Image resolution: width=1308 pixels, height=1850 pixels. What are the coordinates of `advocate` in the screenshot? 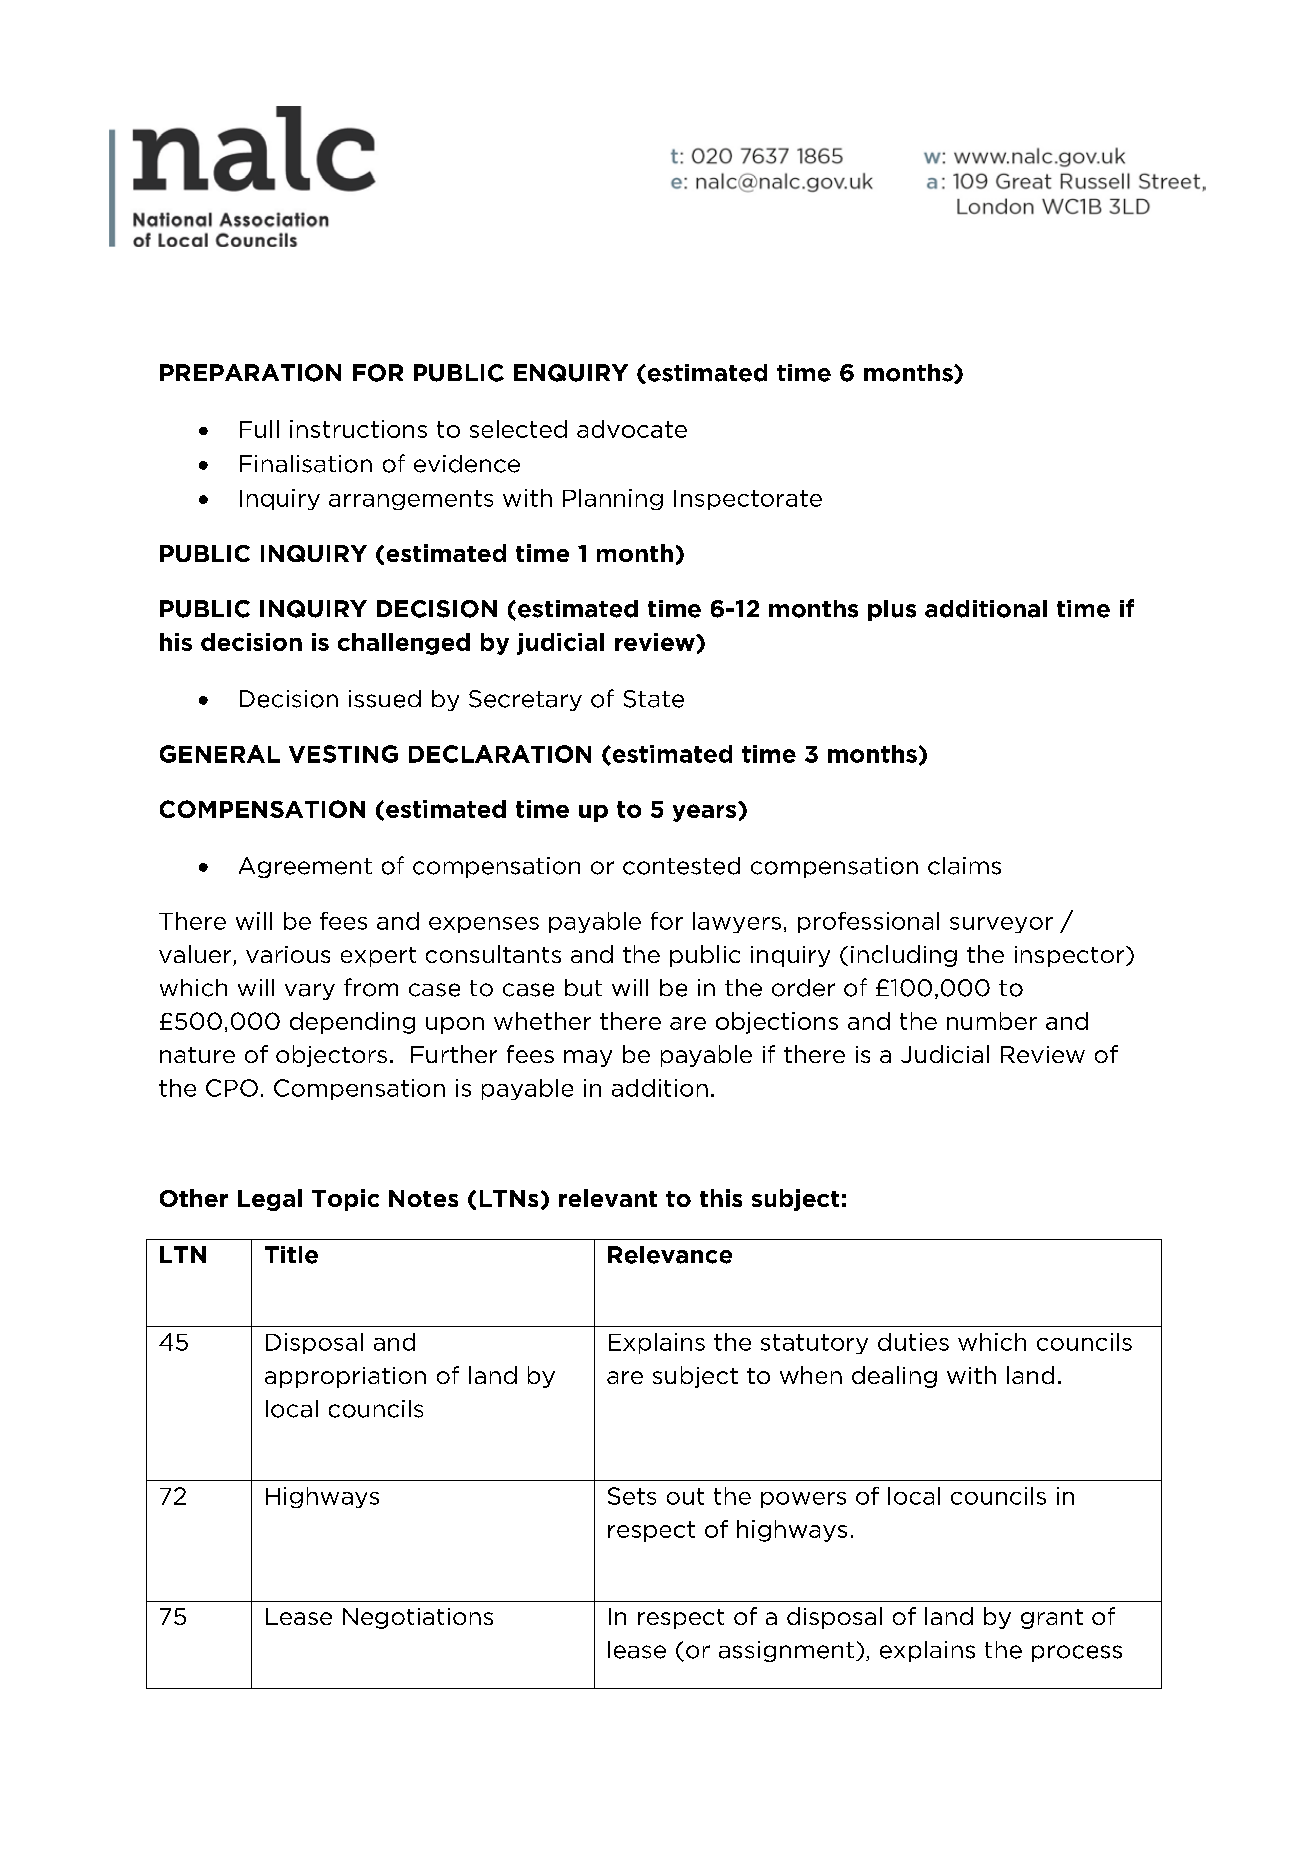 It's located at (632, 429).
